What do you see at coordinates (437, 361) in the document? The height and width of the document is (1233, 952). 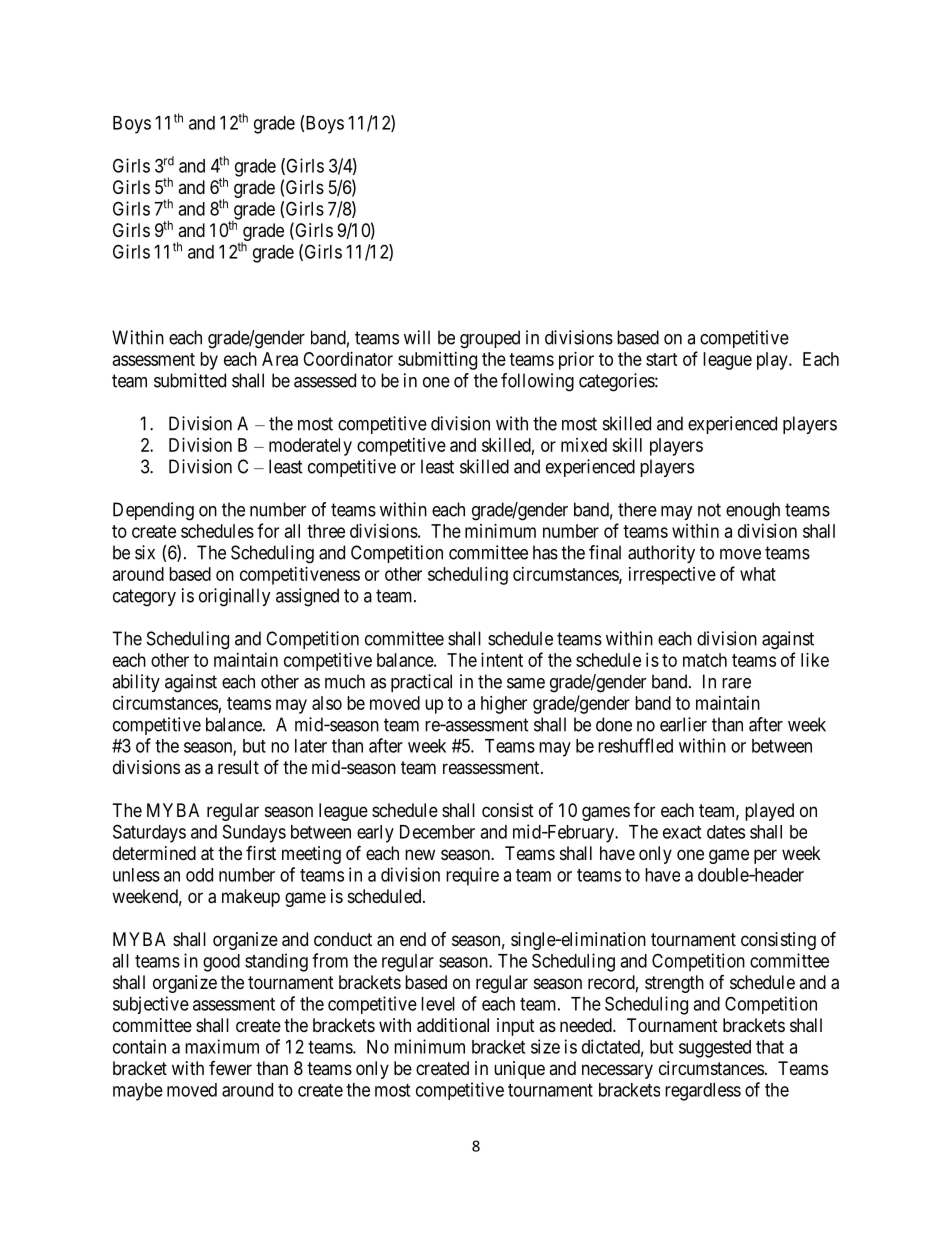 I see `submitting` at bounding box center [437, 361].
